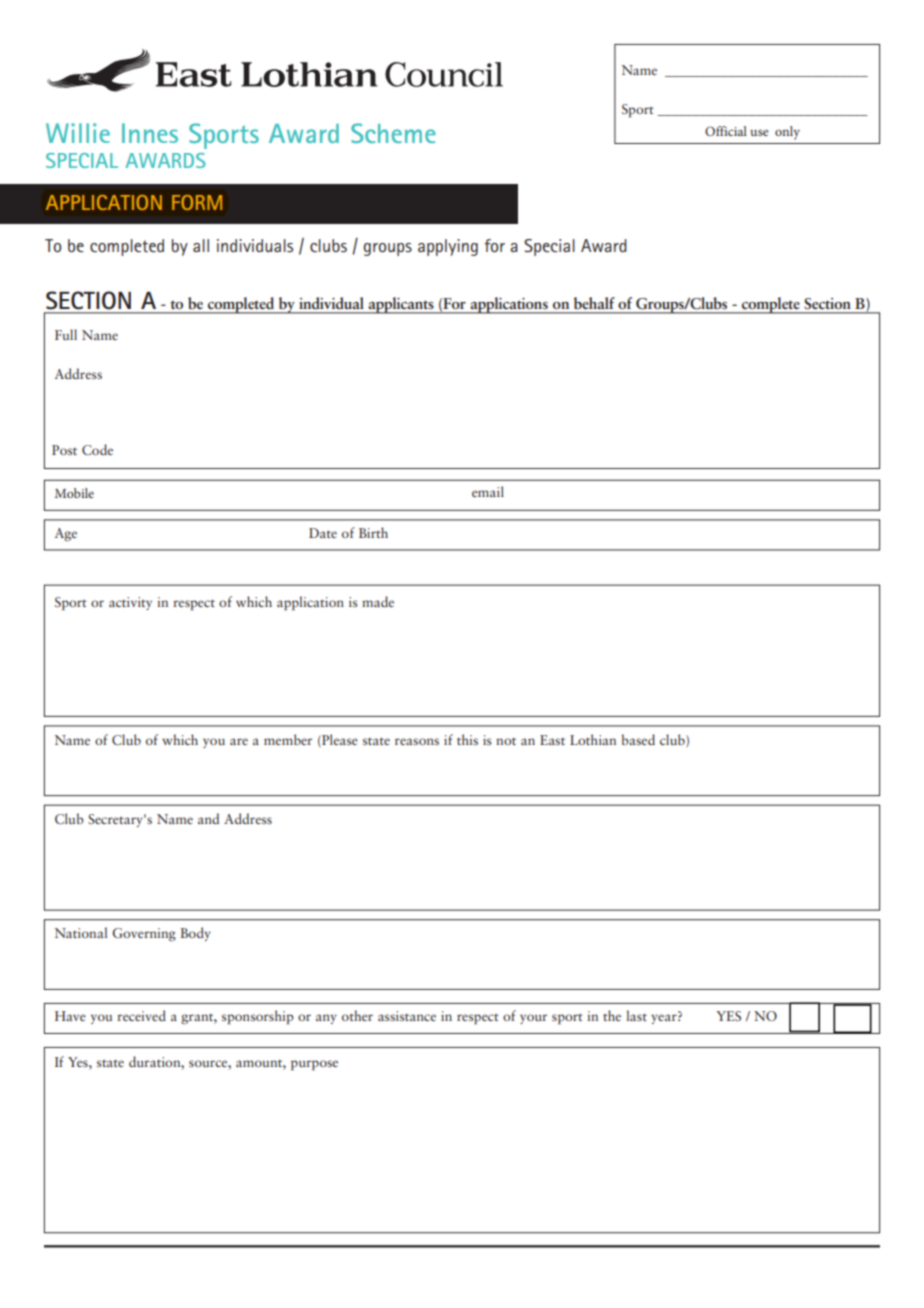 This screenshot has height=1308, width=924. I want to click on Innes, so click(150, 133).
